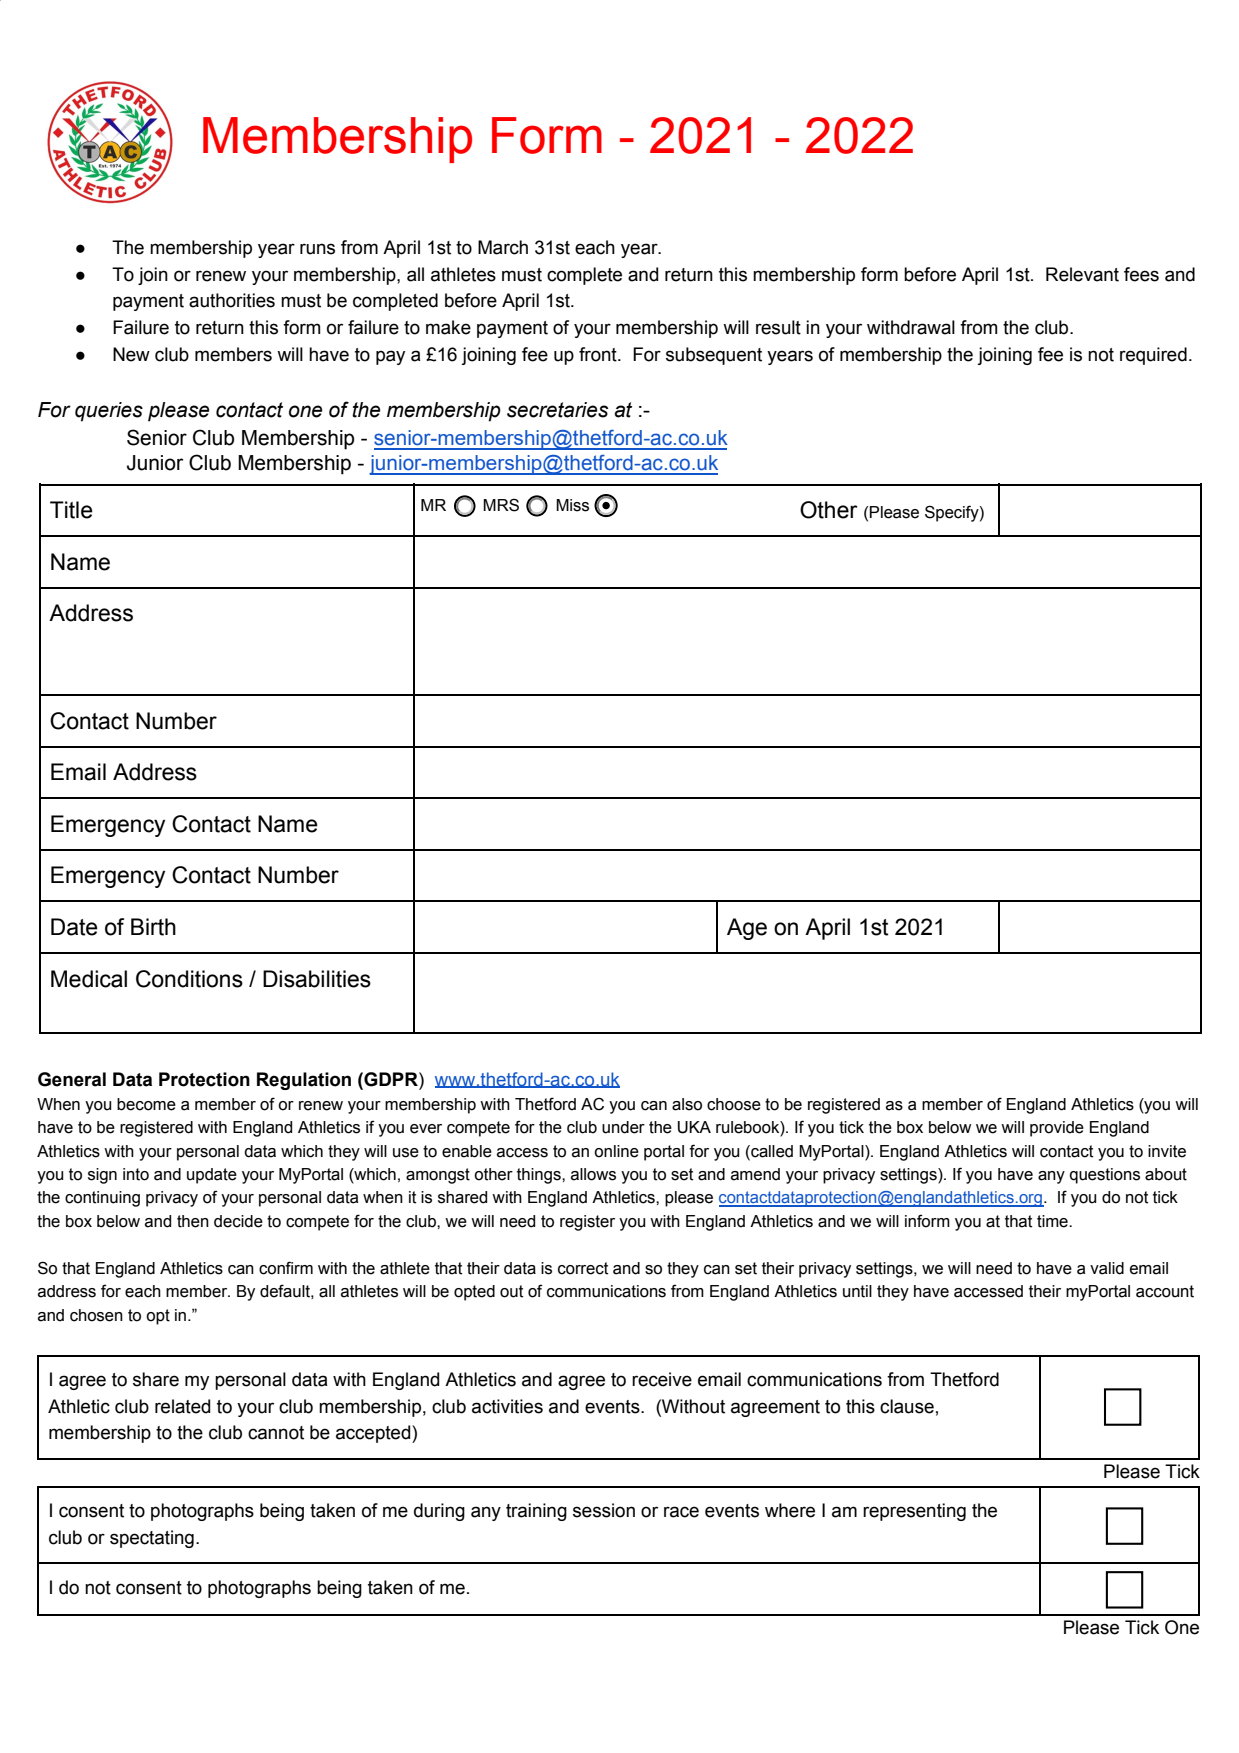  I want to click on session, so click(604, 1510).
